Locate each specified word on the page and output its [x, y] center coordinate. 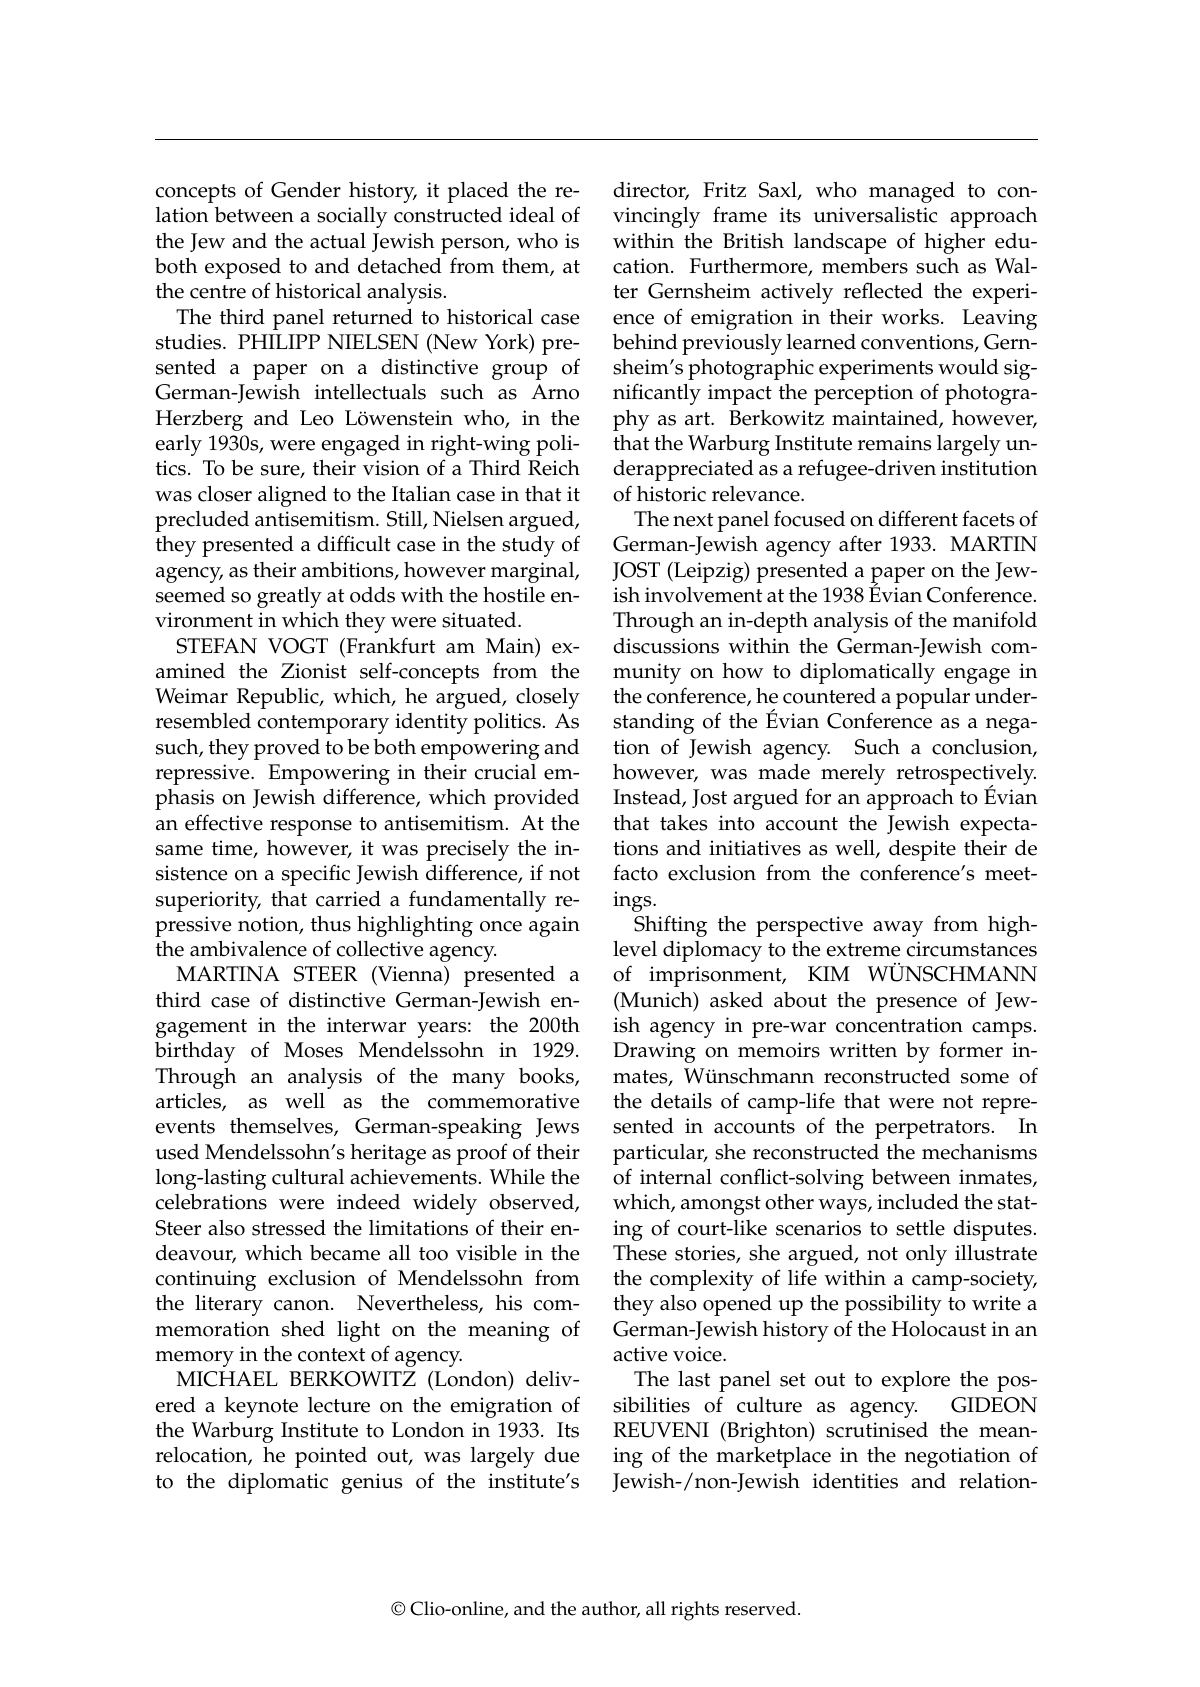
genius [371, 1483]
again [554, 926]
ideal [532, 215]
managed [912, 192]
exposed [243, 268]
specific [316, 875]
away [898, 929]
